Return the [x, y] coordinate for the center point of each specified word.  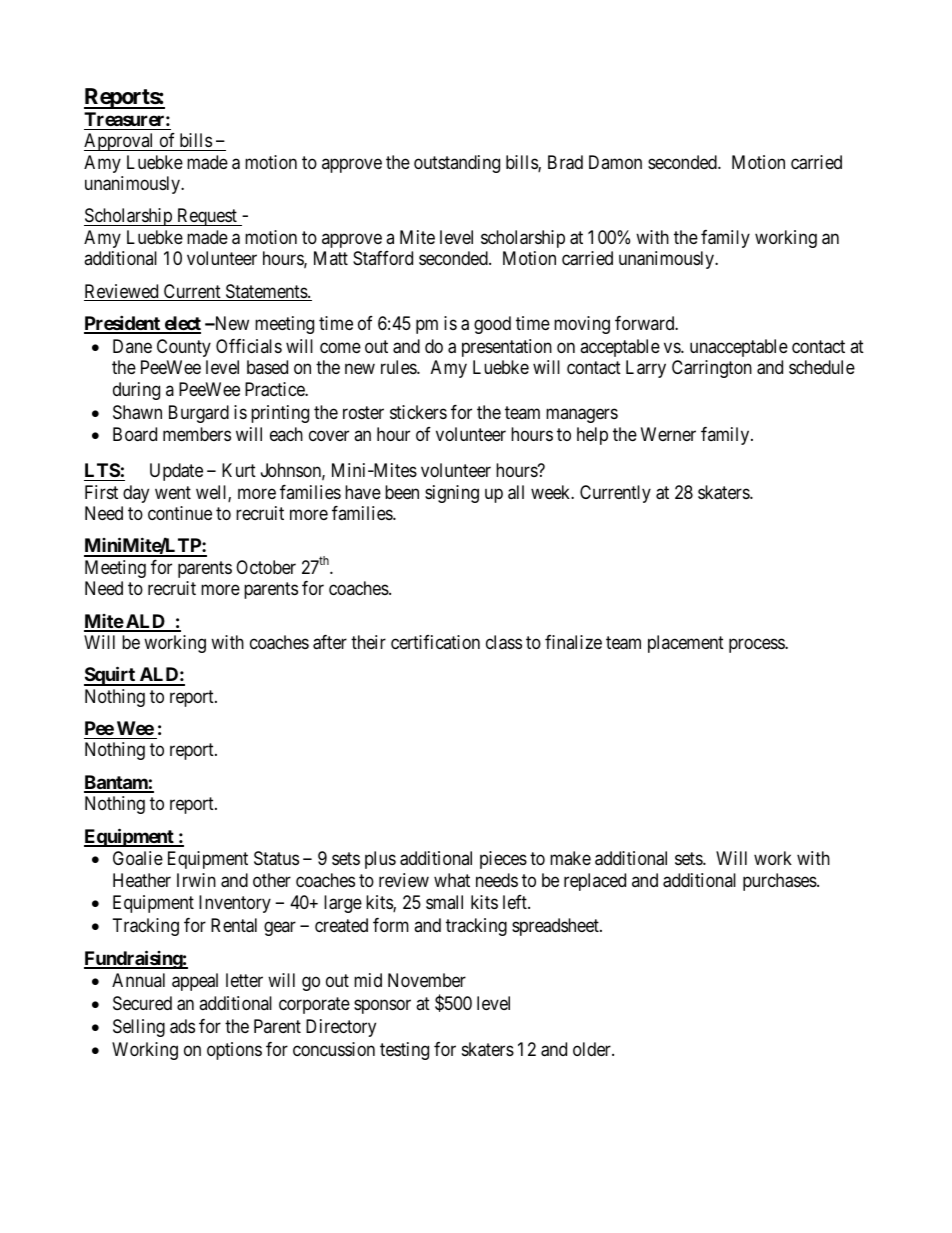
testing [404, 1051]
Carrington [712, 369]
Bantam [116, 783]
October [266, 567]
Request [207, 217]
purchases [780, 882]
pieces [503, 860]
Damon [615, 162]
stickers [418, 412]
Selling [139, 1028]
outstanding [457, 164]
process [757, 645]
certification [435, 642]
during [136, 391]
